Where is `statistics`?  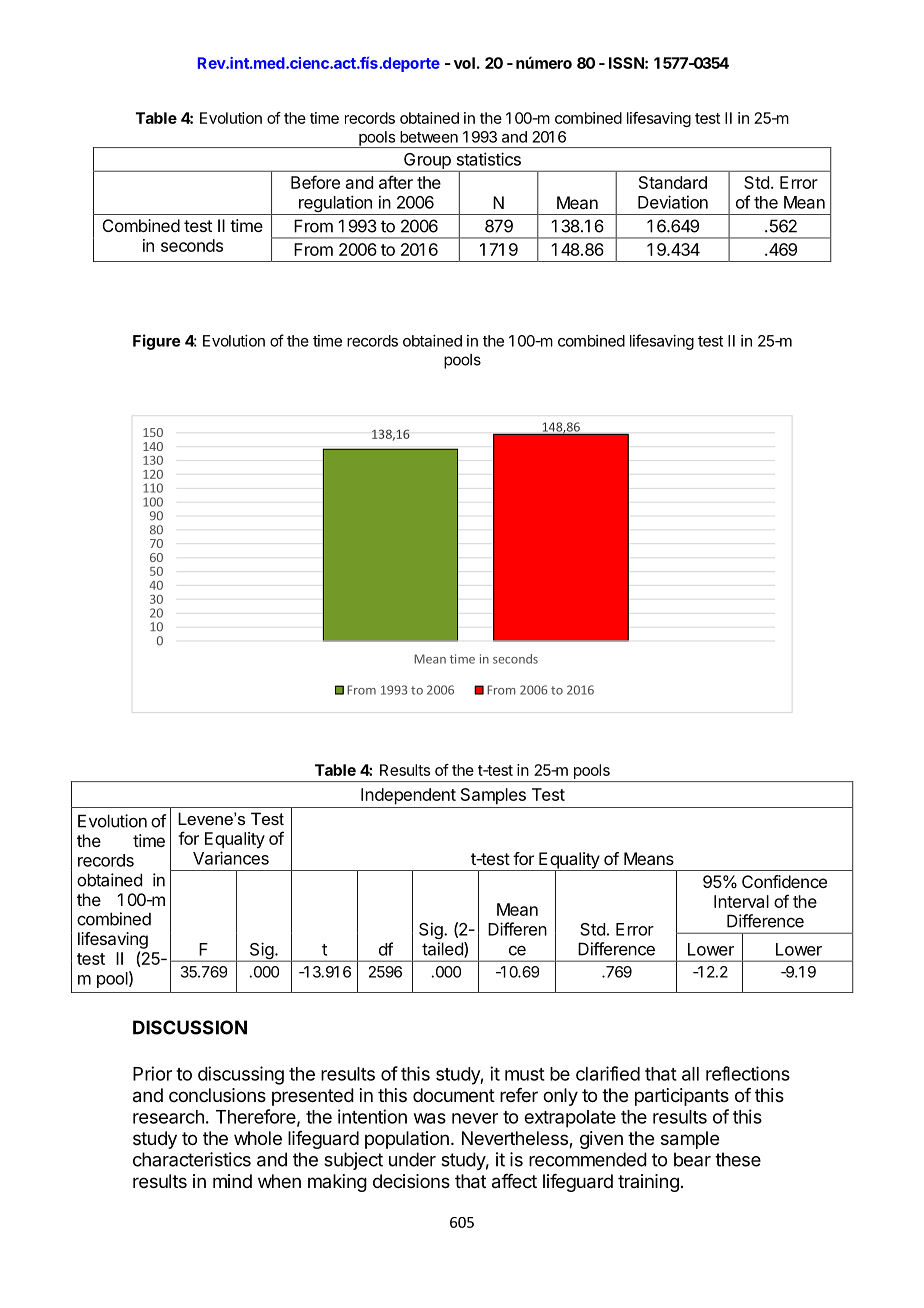 statistics is located at coordinates (489, 159).
